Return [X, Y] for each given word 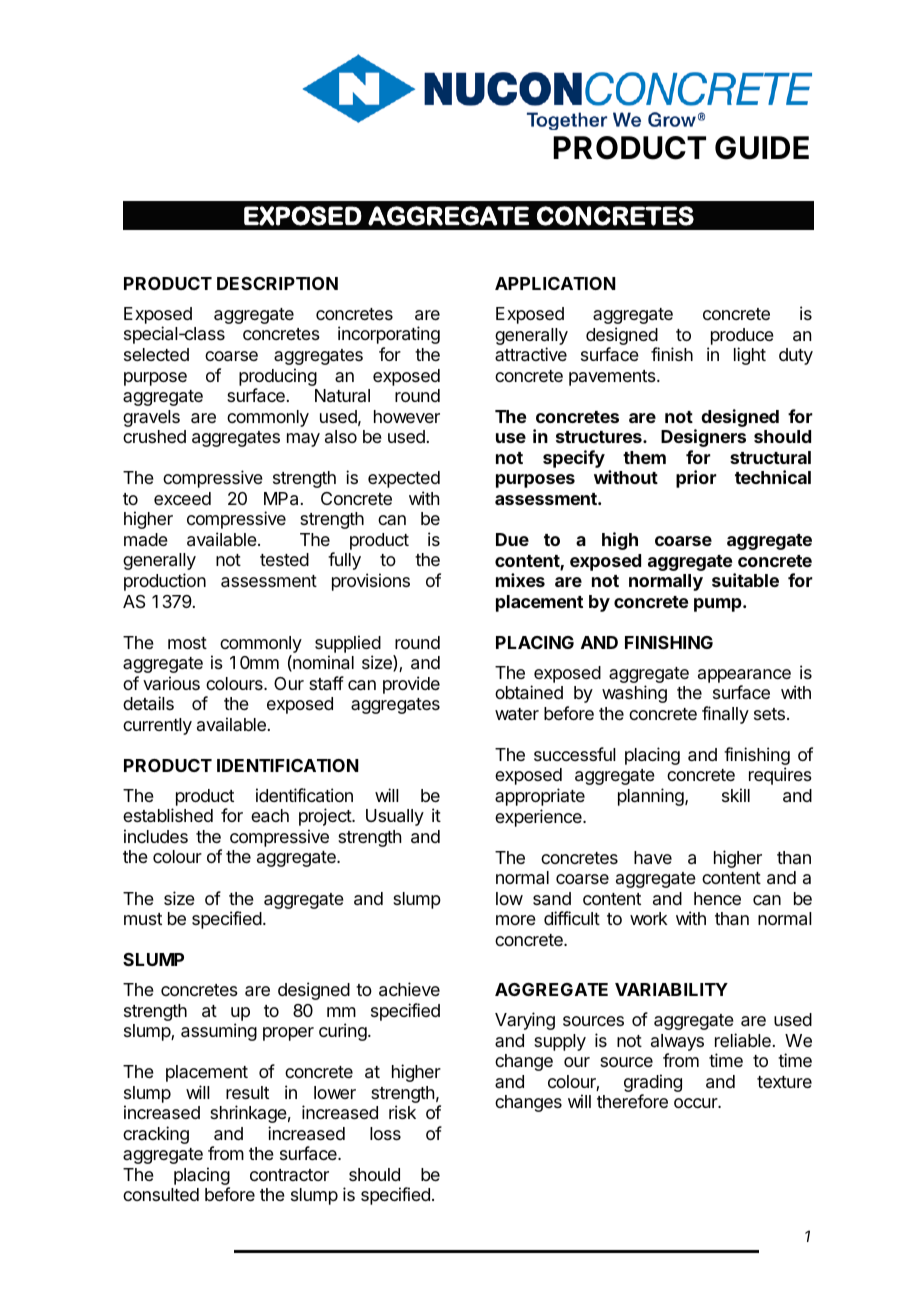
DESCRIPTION [277, 283]
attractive [531, 354]
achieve [409, 989]
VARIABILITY [671, 989]
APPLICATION [555, 283]
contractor [289, 1175]
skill [736, 795]
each [270, 816]
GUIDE [762, 148]
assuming [219, 1032]
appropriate [540, 797]
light [750, 356]
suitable [745, 580]
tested [284, 559]
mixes [520, 580]
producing [278, 378]
